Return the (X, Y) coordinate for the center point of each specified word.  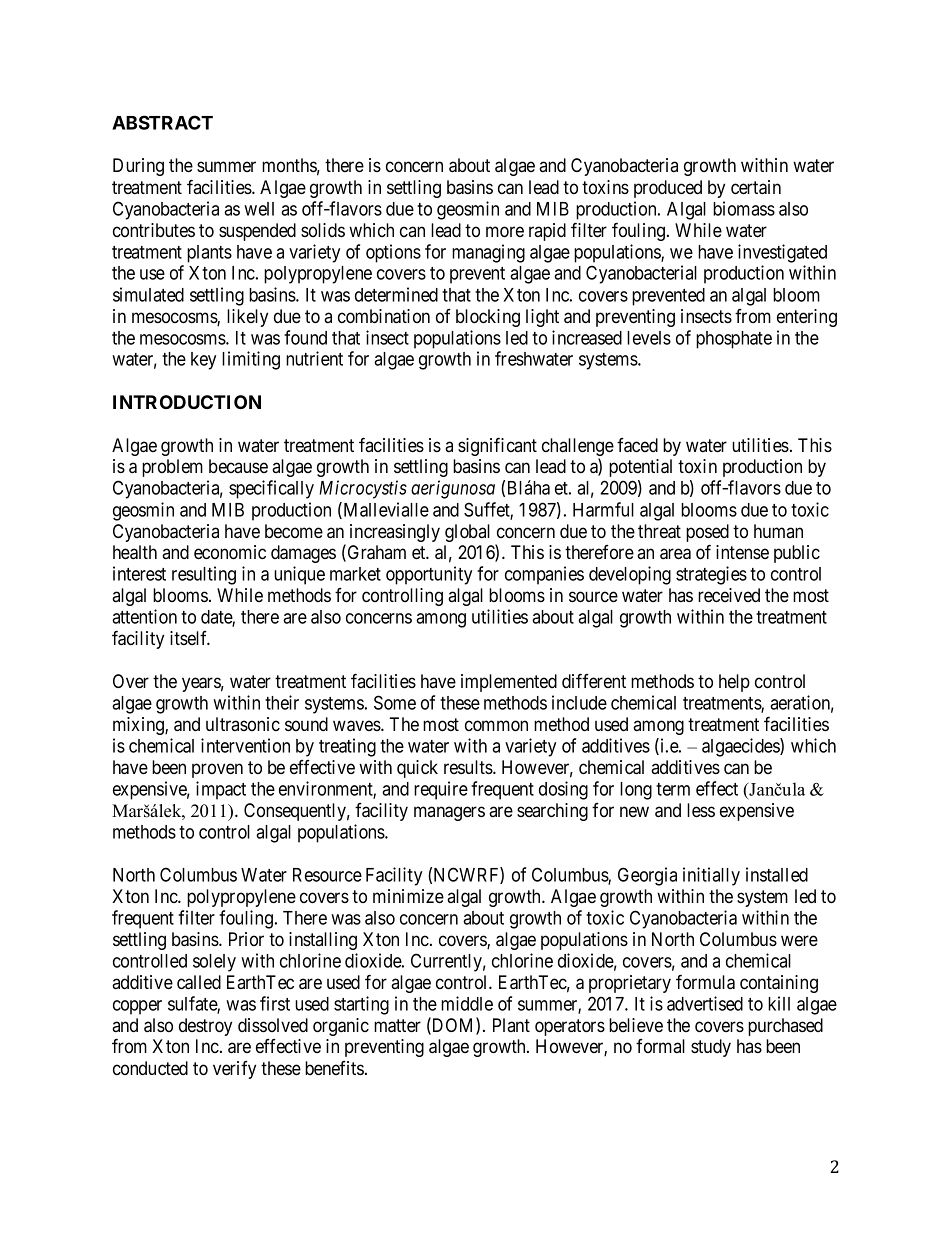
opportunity (429, 575)
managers (449, 813)
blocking (488, 318)
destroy (205, 1027)
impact (221, 790)
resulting (204, 575)
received (729, 595)
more (505, 232)
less (701, 810)
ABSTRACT (162, 122)
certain (756, 187)
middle (467, 1003)
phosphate (734, 340)
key (203, 361)
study (711, 1048)
